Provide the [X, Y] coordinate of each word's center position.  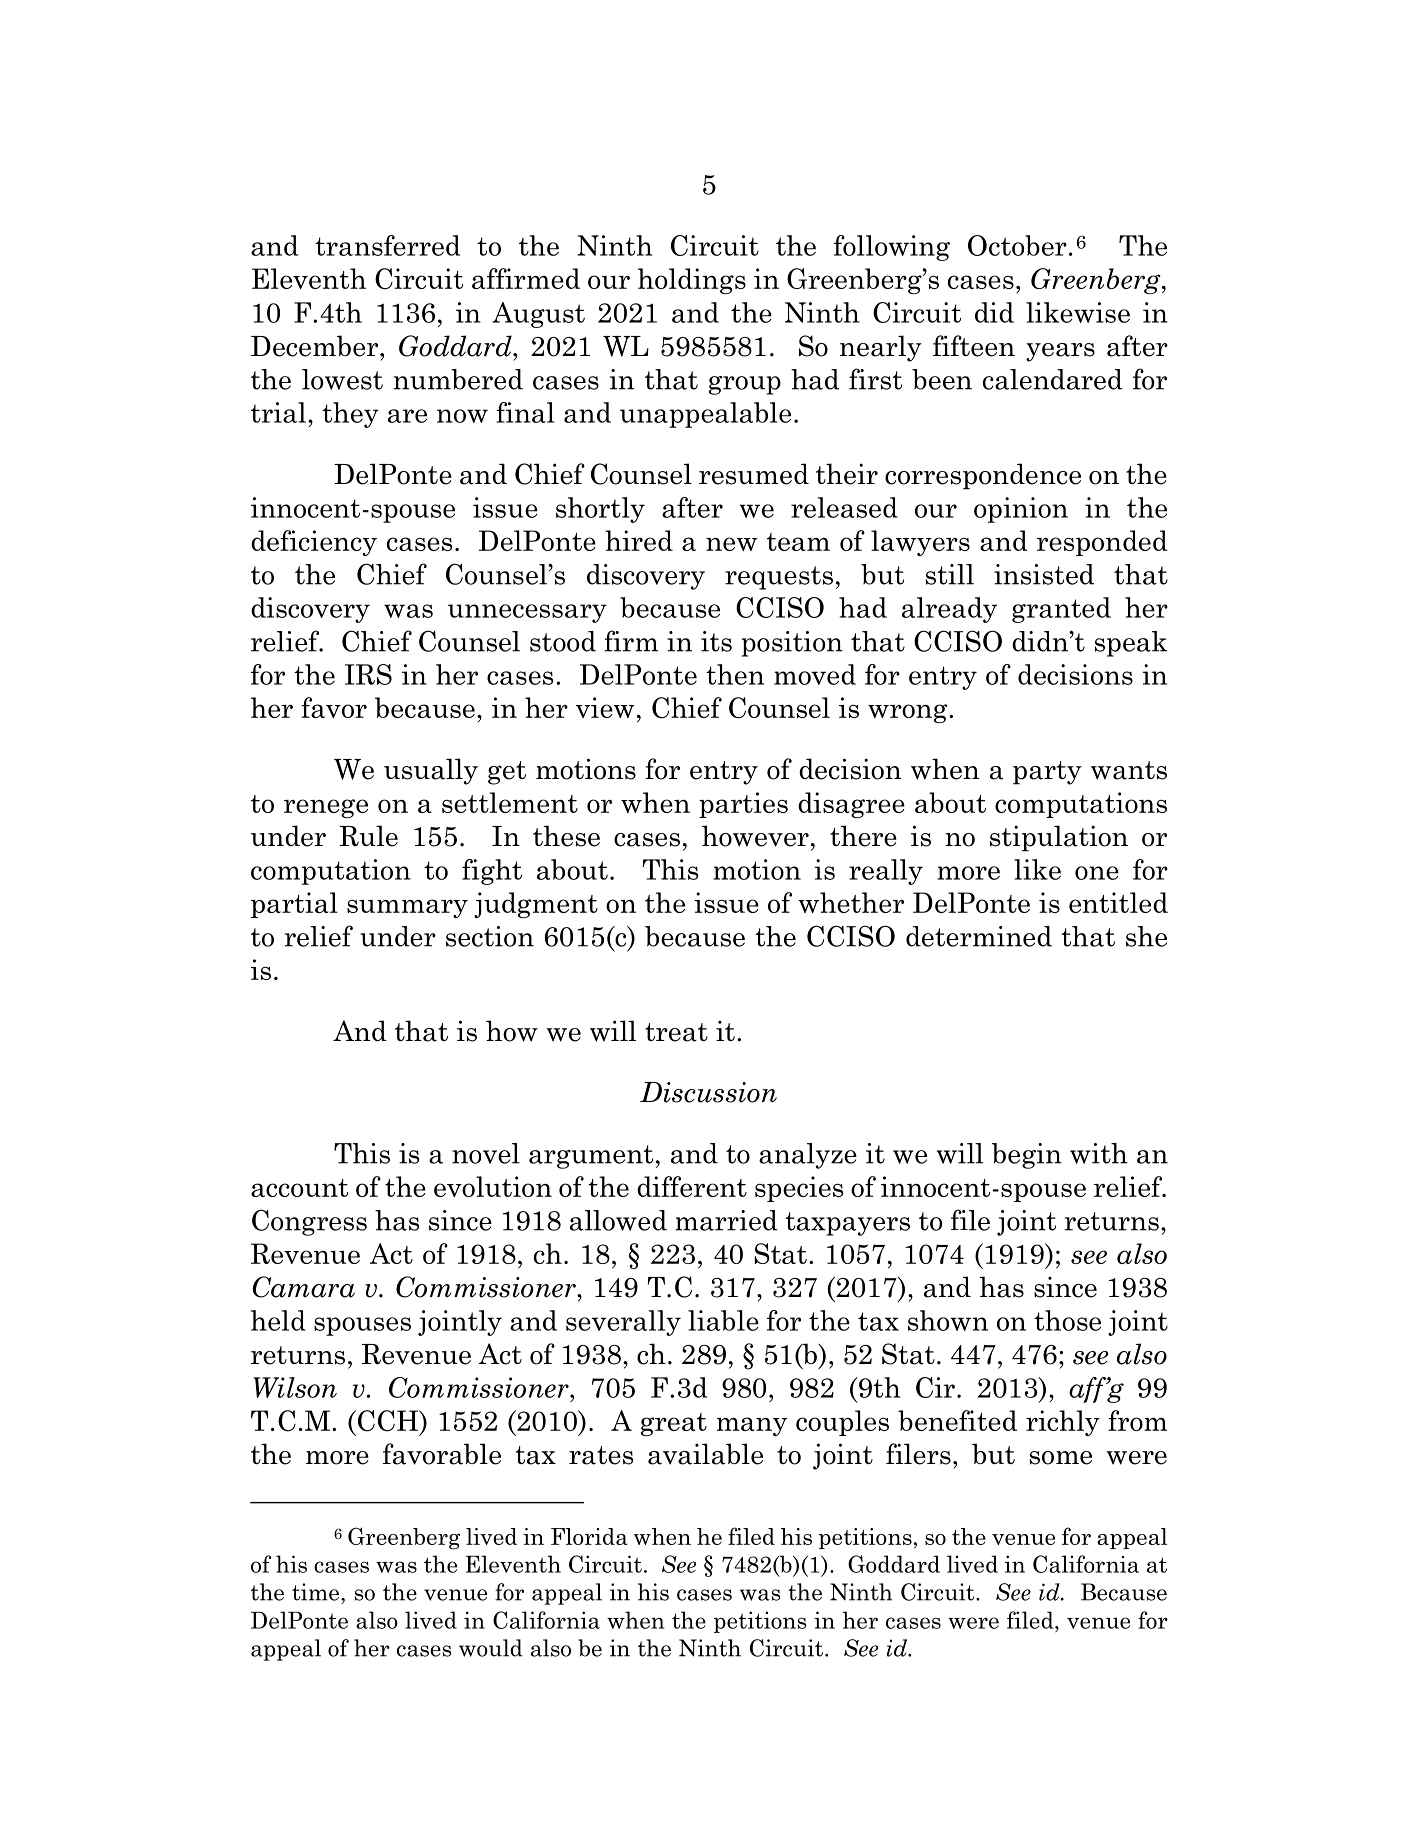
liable [723, 1320]
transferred [387, 245]
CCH [387, 1421]
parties [743, 805]
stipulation [1059, 838]
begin [1027, 1156]
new [731, 544]
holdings [692, 281]
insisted [1044, 574]
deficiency [314, 543]
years [1060, 352]
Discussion [708, 1092]
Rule [368, 836]
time [317, 1592]
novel [486, 1153]
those [1067, 1320]
